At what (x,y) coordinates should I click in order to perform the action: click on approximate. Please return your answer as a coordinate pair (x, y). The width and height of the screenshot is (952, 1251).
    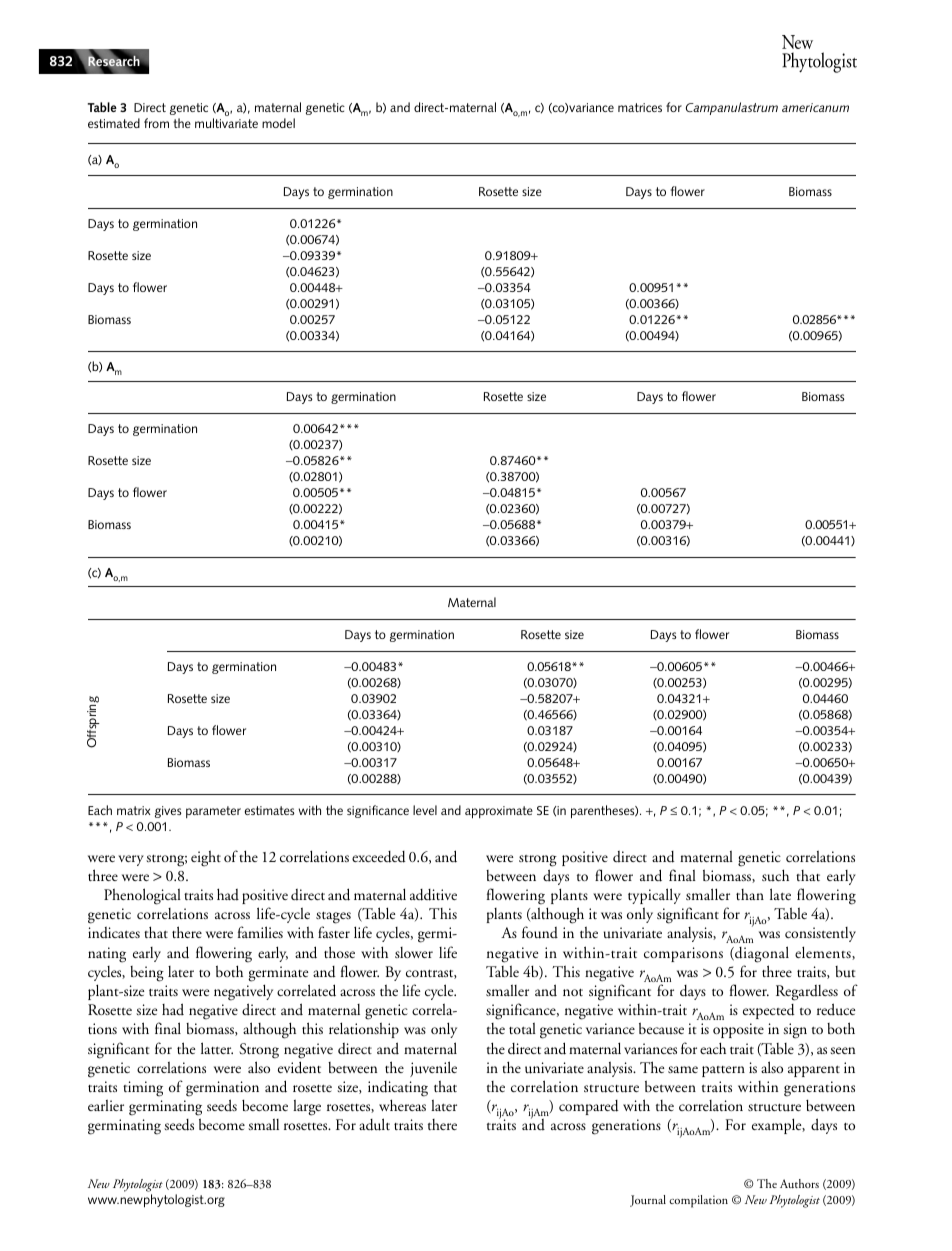
    Looking at the image, I should click on (499, 812).
